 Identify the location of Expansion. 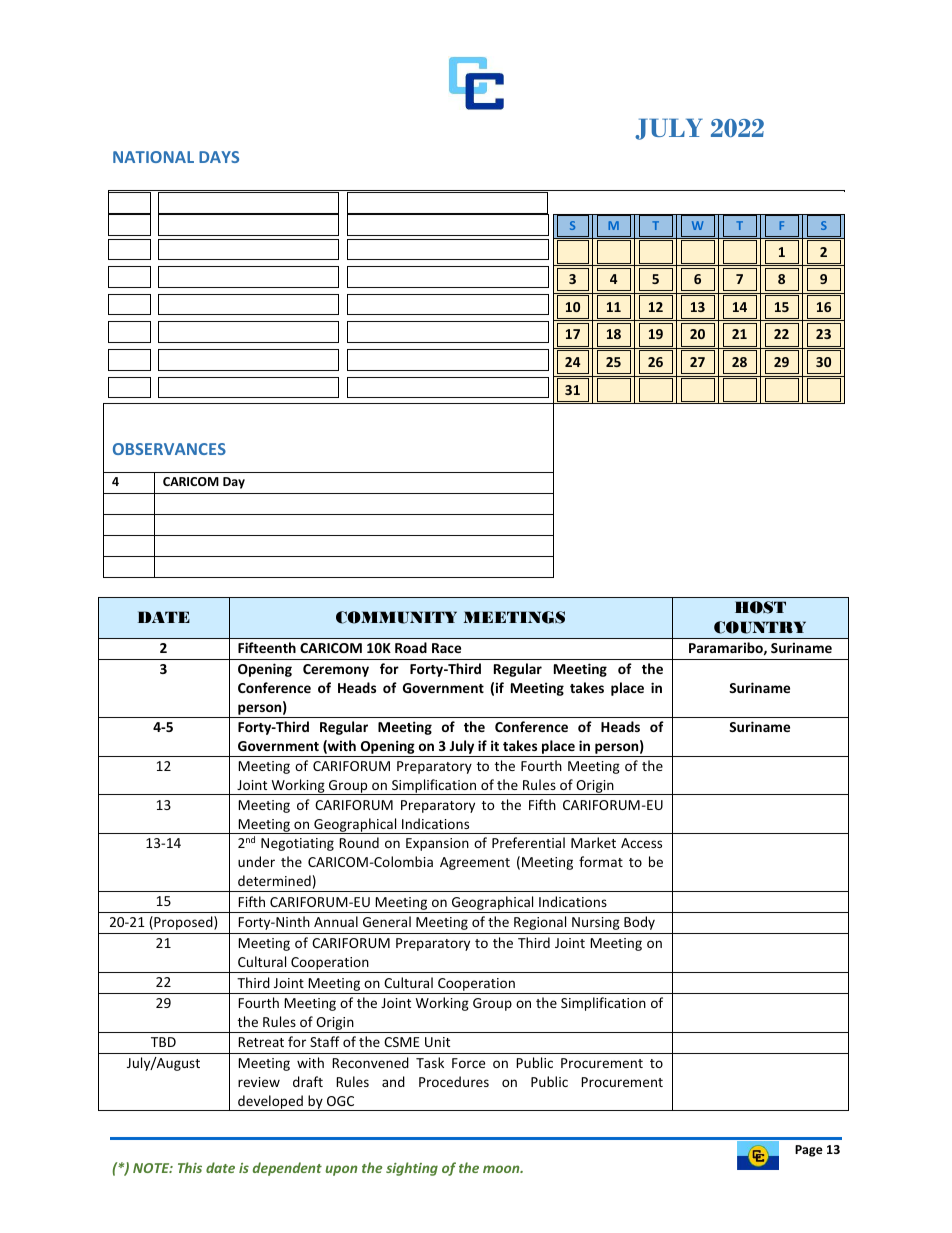
(437, 844).
